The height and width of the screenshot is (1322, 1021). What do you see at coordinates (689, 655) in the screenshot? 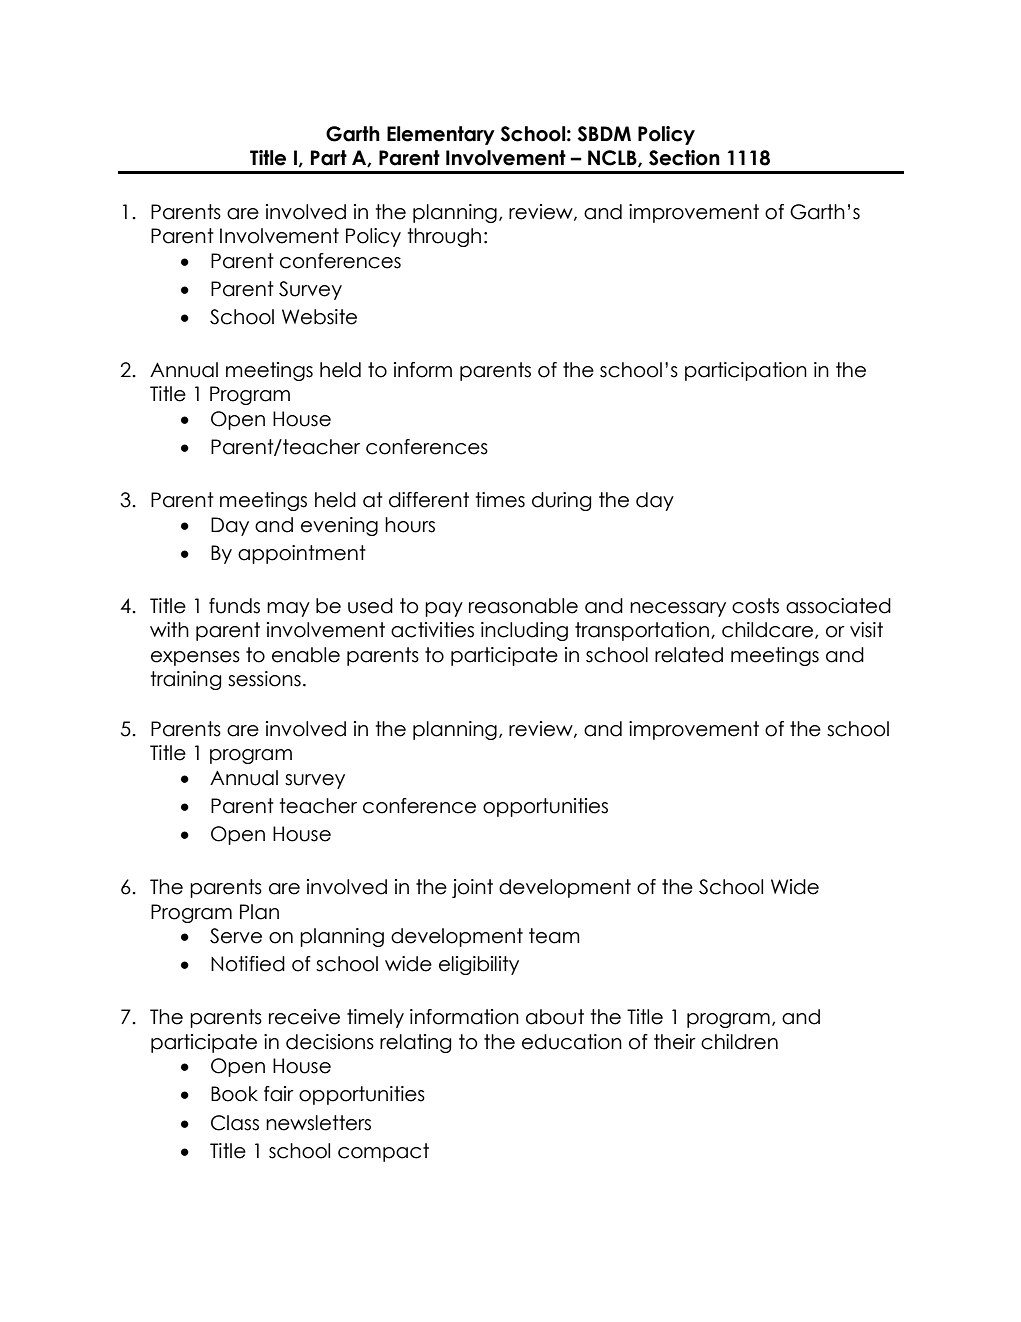
I see `related` at bounding box center [689, 655].
